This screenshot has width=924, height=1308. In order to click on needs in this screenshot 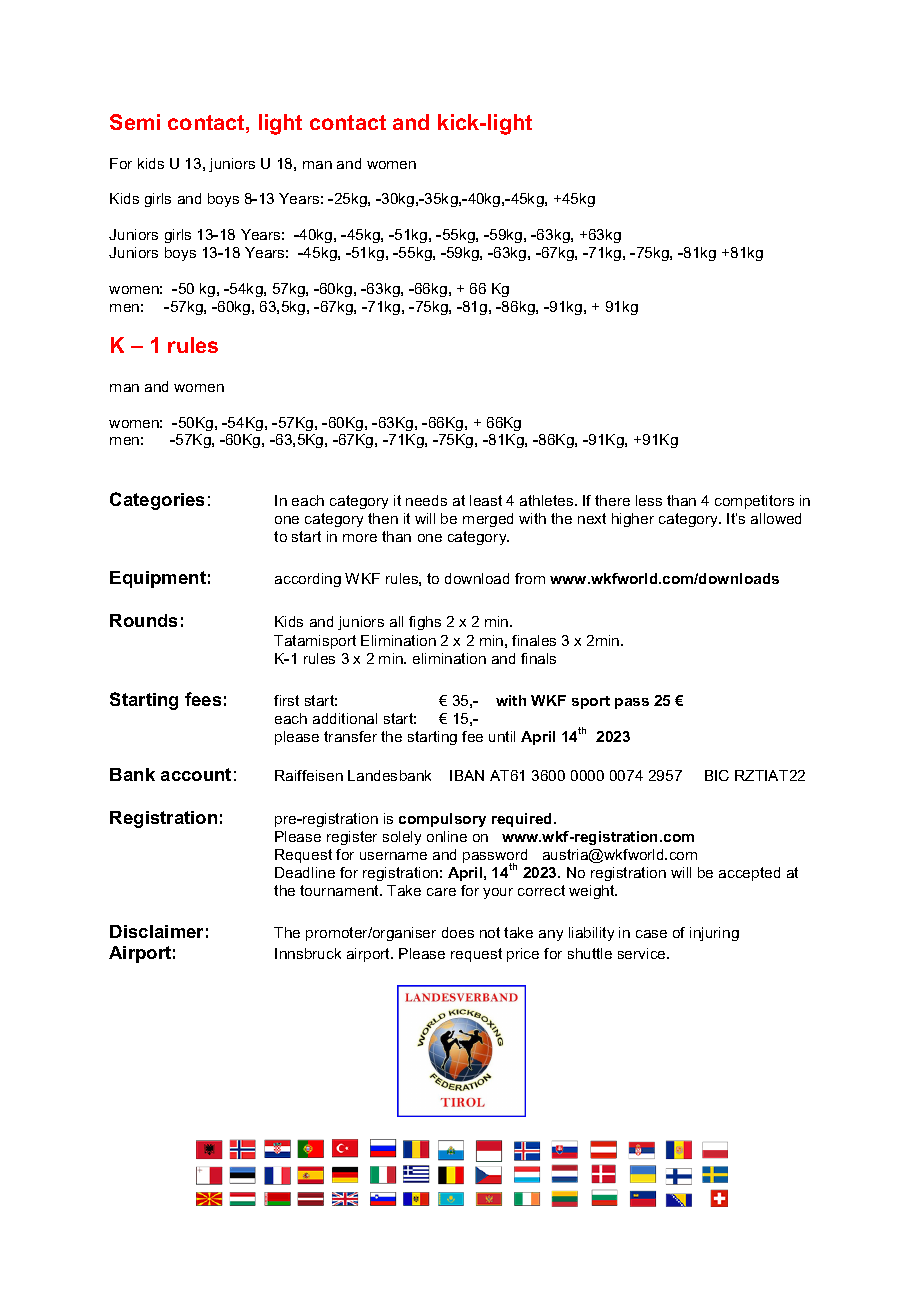, I will do `click(426, 500)`.
